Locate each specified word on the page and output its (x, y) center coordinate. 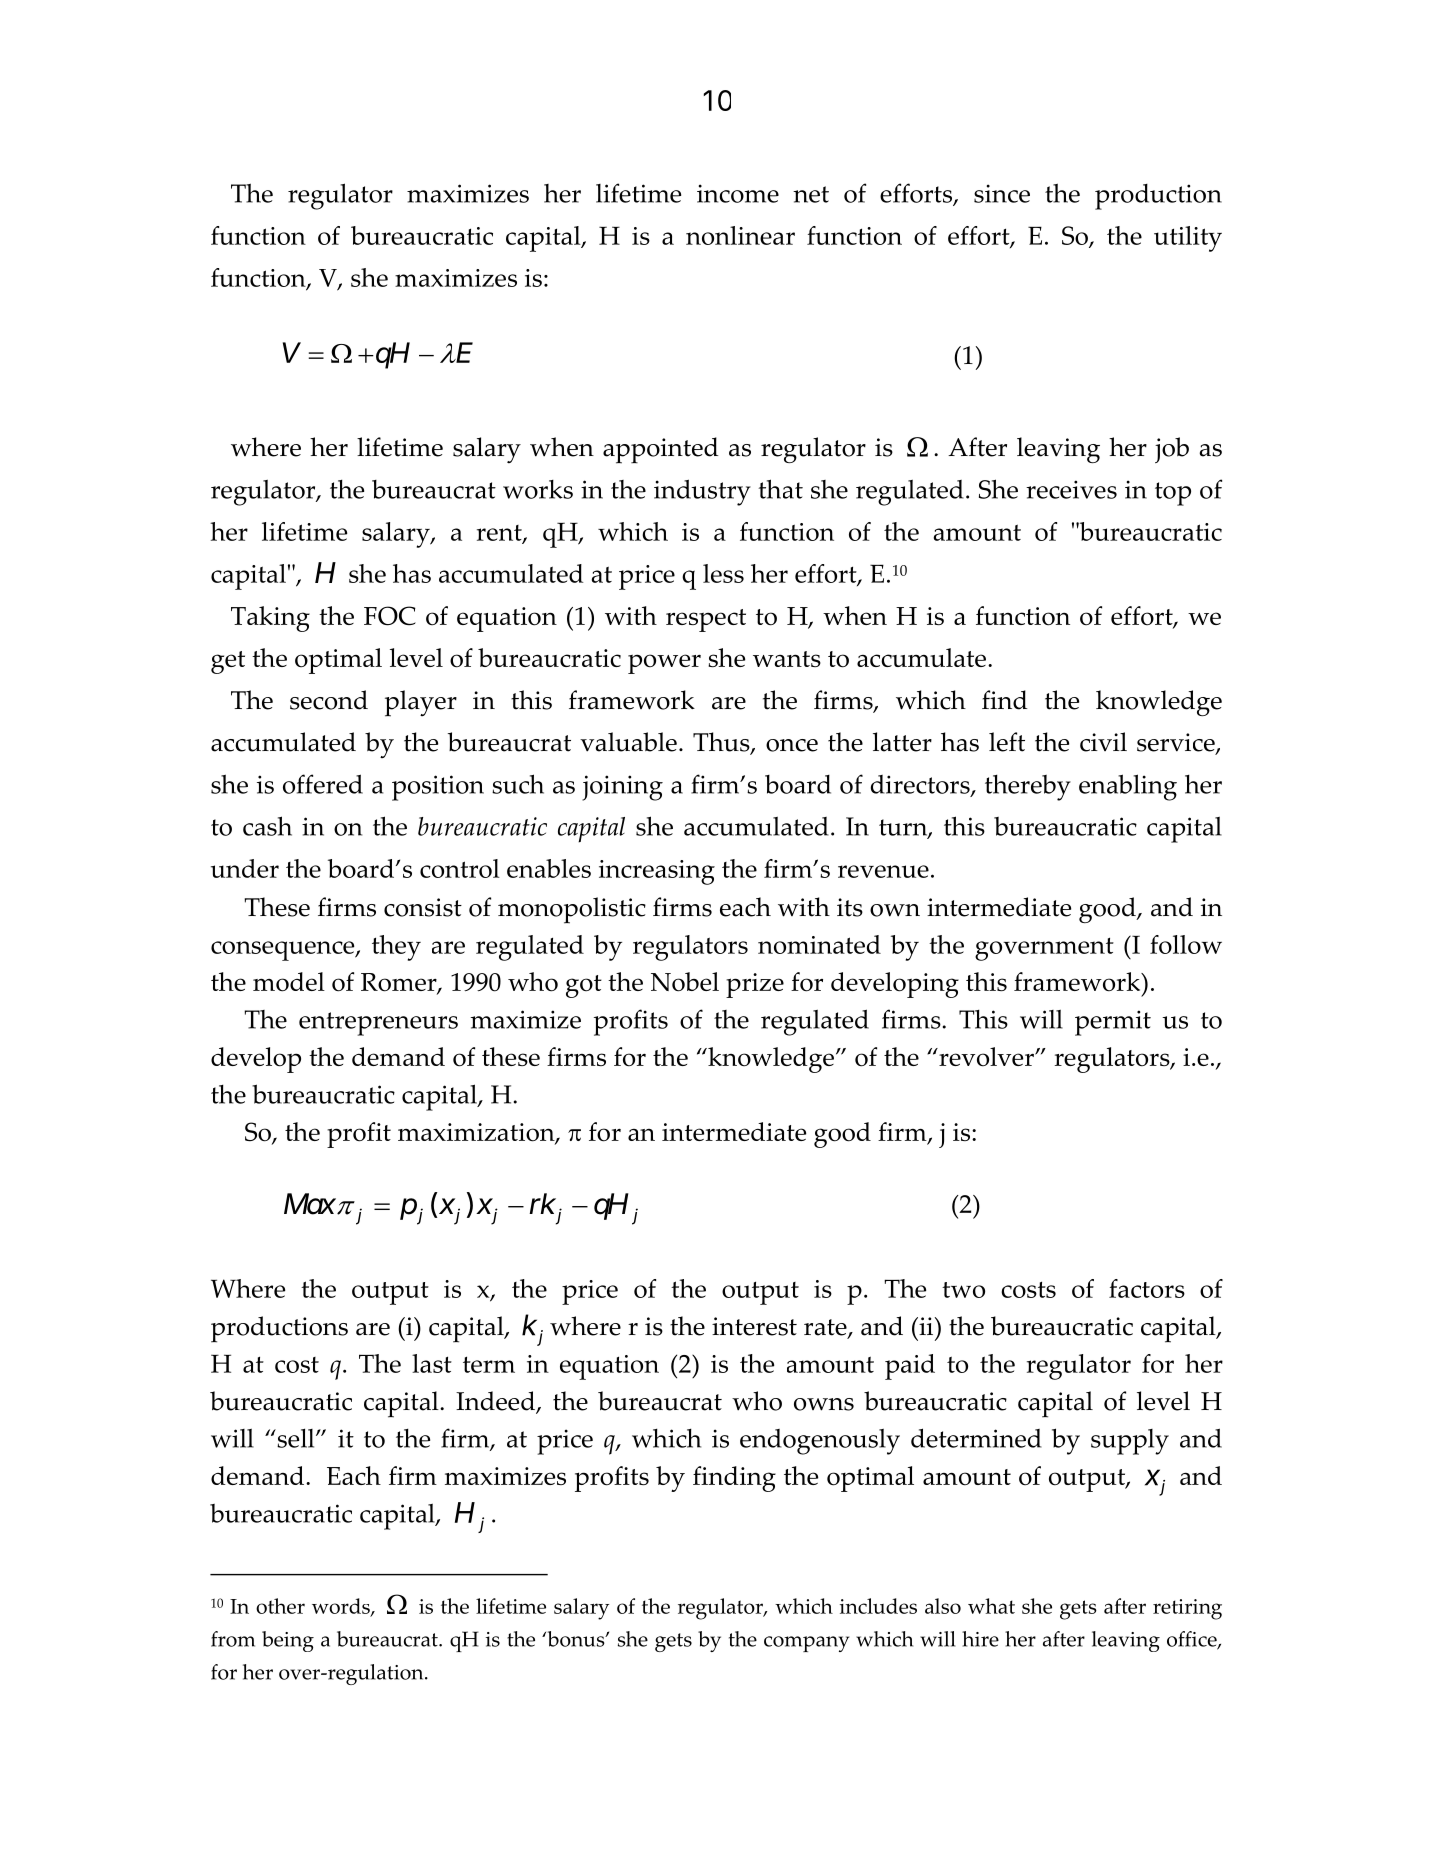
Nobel (685, 982)
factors (1147, 1288)
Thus (722, 743)
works (538, 489)
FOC (390, 616)
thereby (1028, 788)
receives (1071, 489)
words (342, 1607)
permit (1113, 1023)
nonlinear (740, 235)
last (432, 1363)
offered (323, 784)
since (1002, 193)
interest (754, 1326)
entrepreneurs (378, 1024)
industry (702, 492)
